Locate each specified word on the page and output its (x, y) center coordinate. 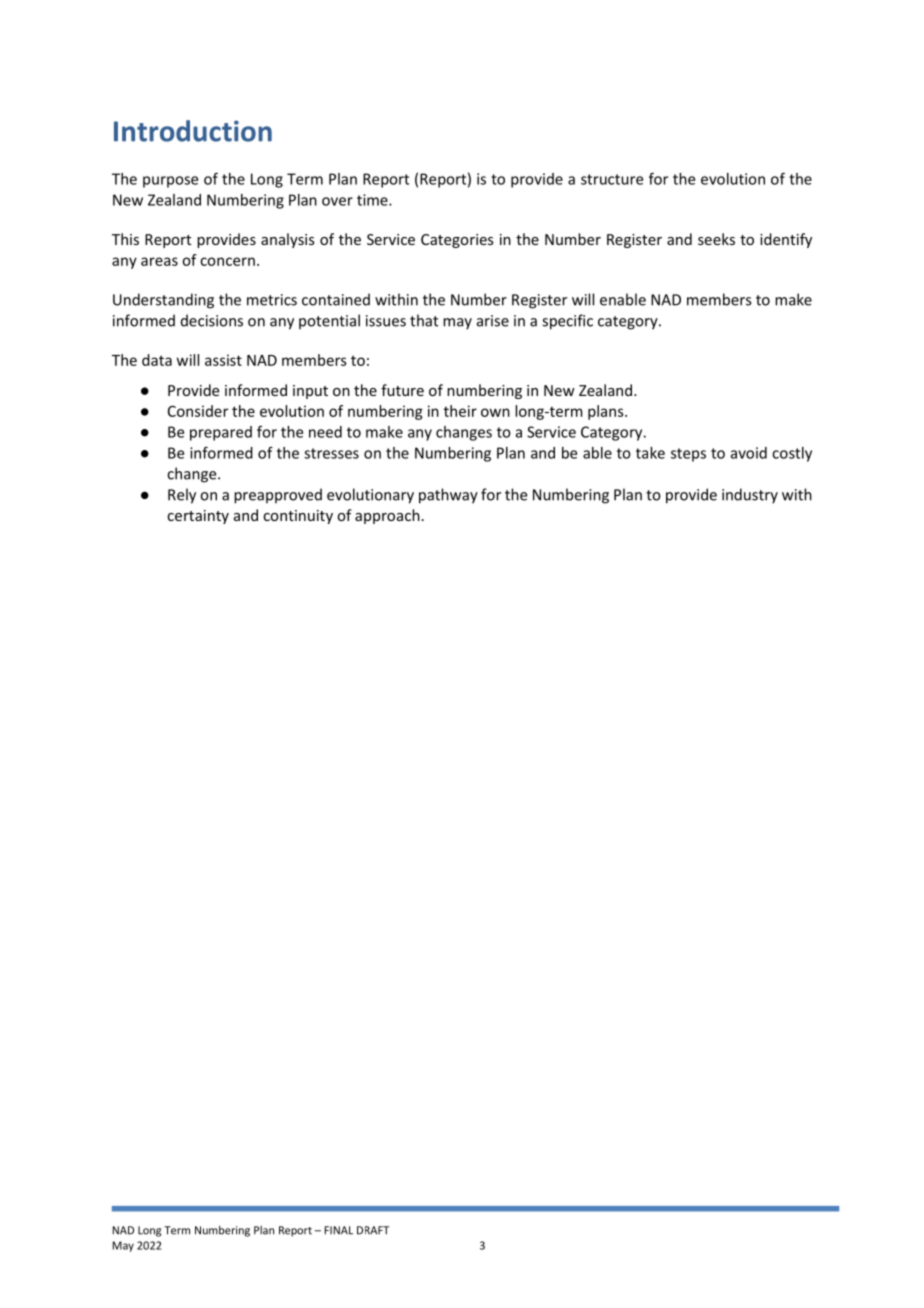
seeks (716, 239)
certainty (198, 517)
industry (750, 496)
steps (688, 455)
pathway (448, 496)
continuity (298, 517)
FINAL (338, 1230)
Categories (457, 241)
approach (387, 516)
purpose (170, 182)
